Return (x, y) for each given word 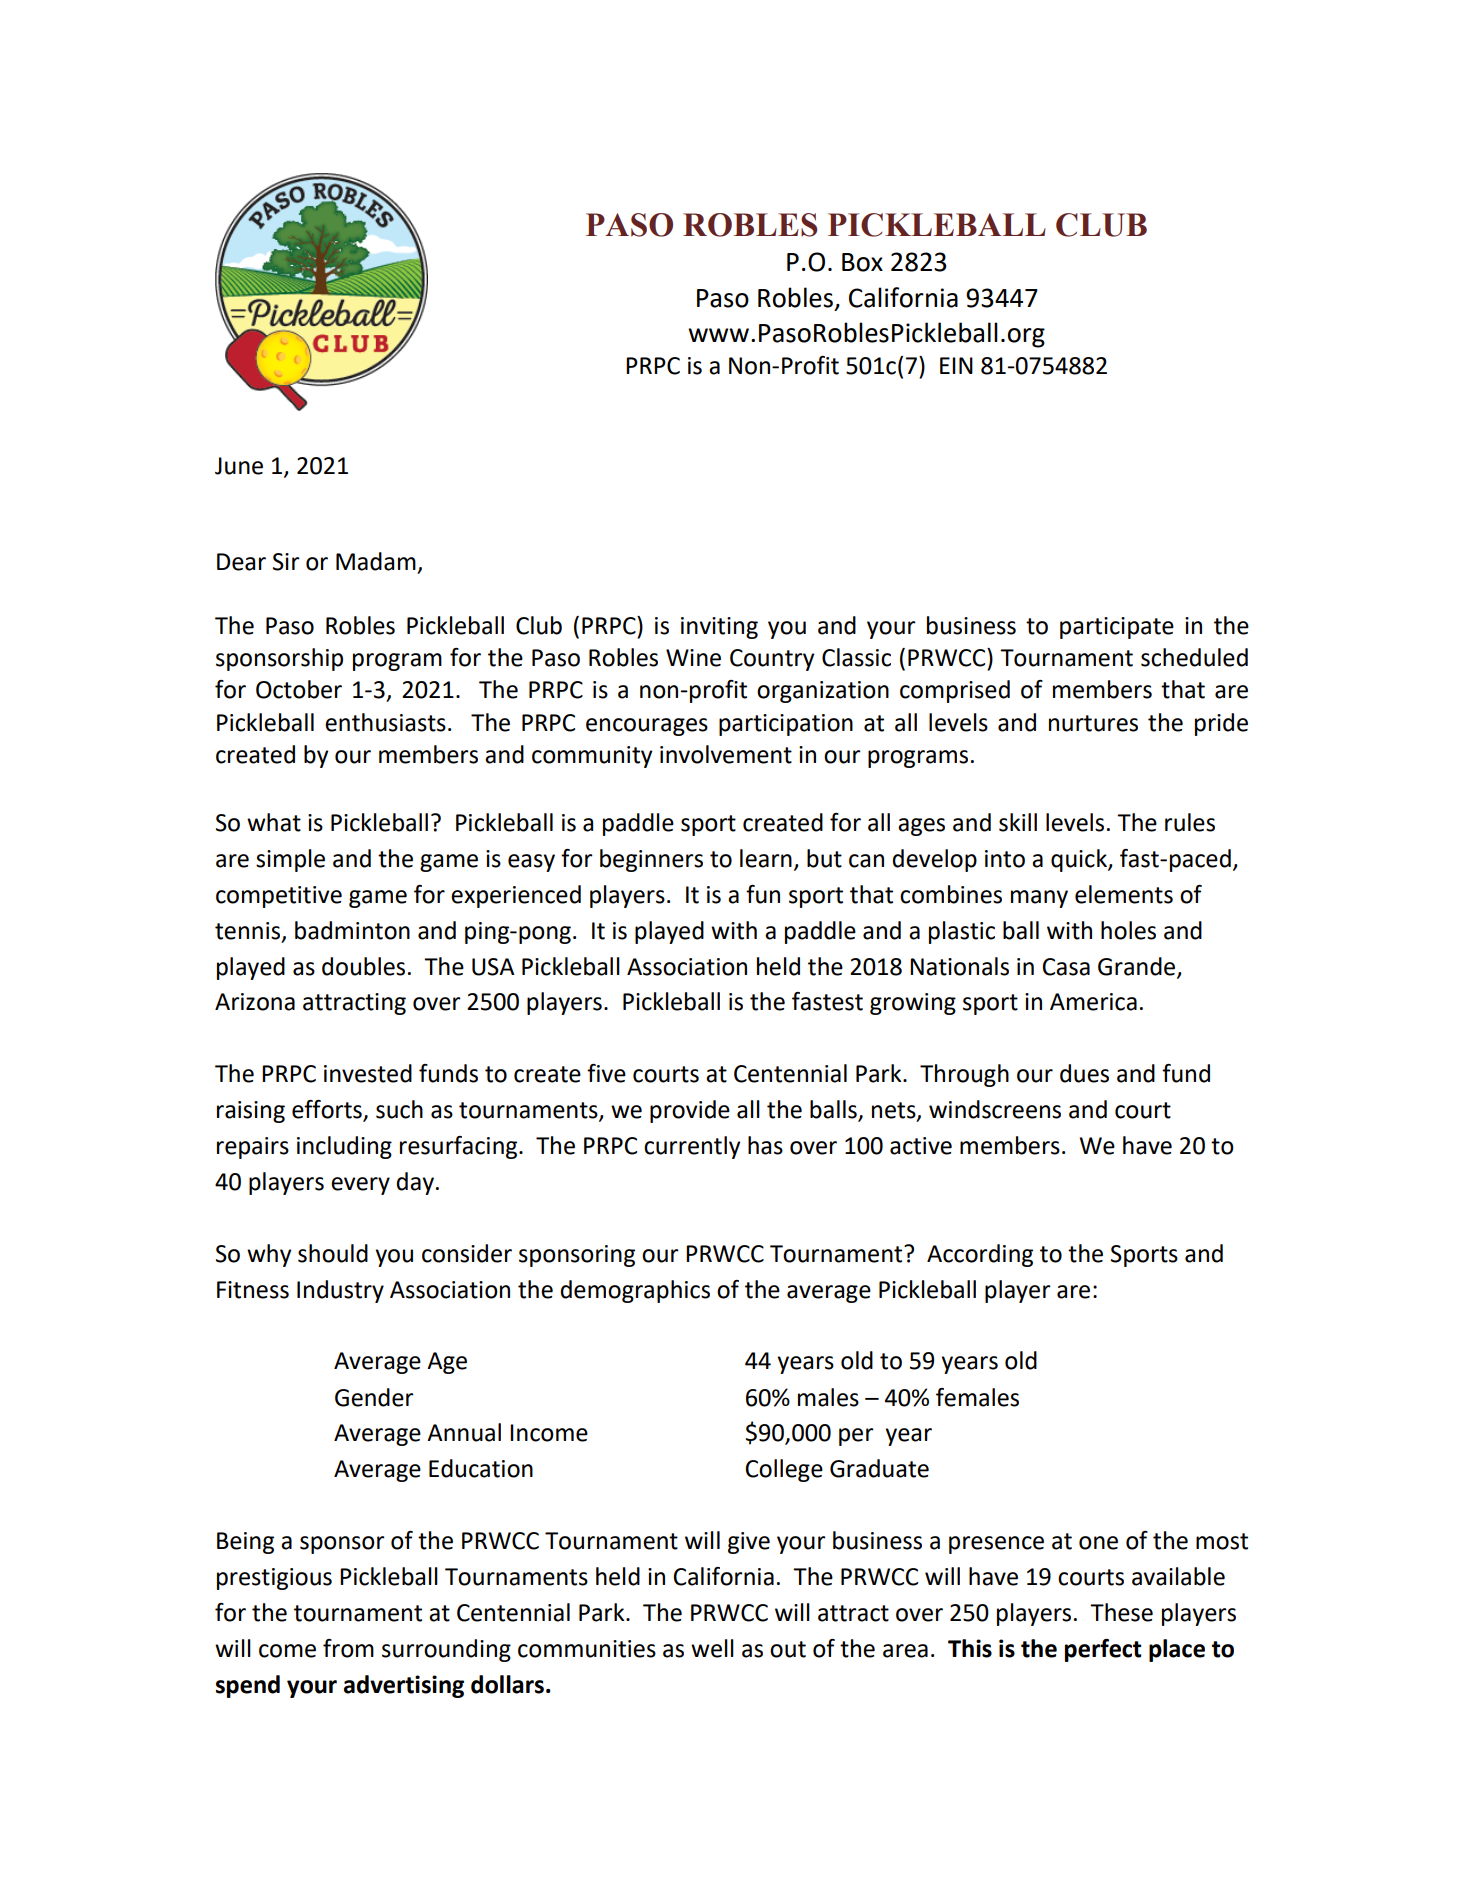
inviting (719, 628)
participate (1117, 628)
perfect (1103, 1650)
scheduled (1194, 657)
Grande (1138, 967)
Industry (340, 1291)
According (980, 1255)
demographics (635, 1291)
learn (766, 858)
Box (862, 262)
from (348, 1648)
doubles (363, 966)
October (299, 689)
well (712, 1648)
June (239, 466)
